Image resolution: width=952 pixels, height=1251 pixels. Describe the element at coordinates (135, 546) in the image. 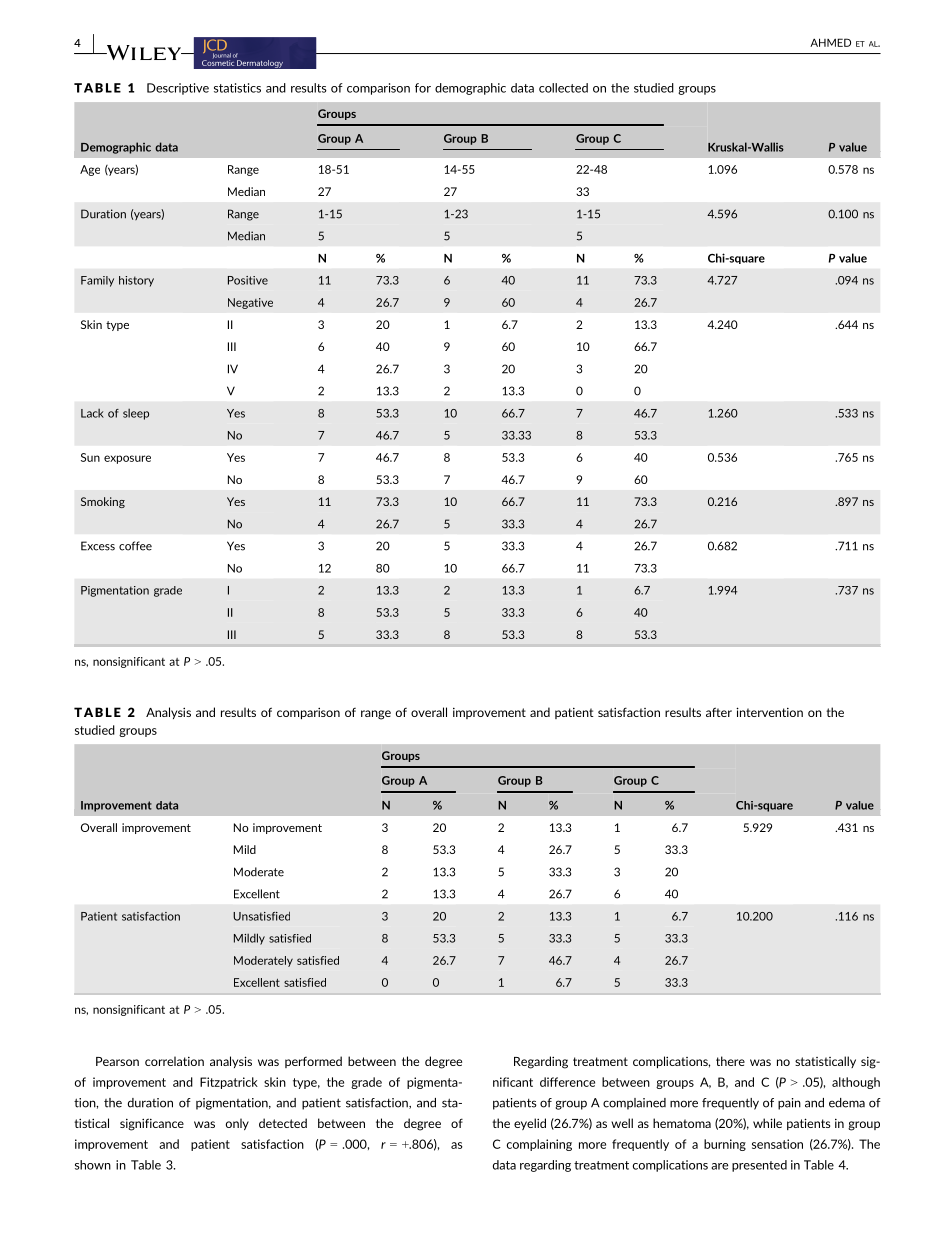

I see `coffee` at that location.
